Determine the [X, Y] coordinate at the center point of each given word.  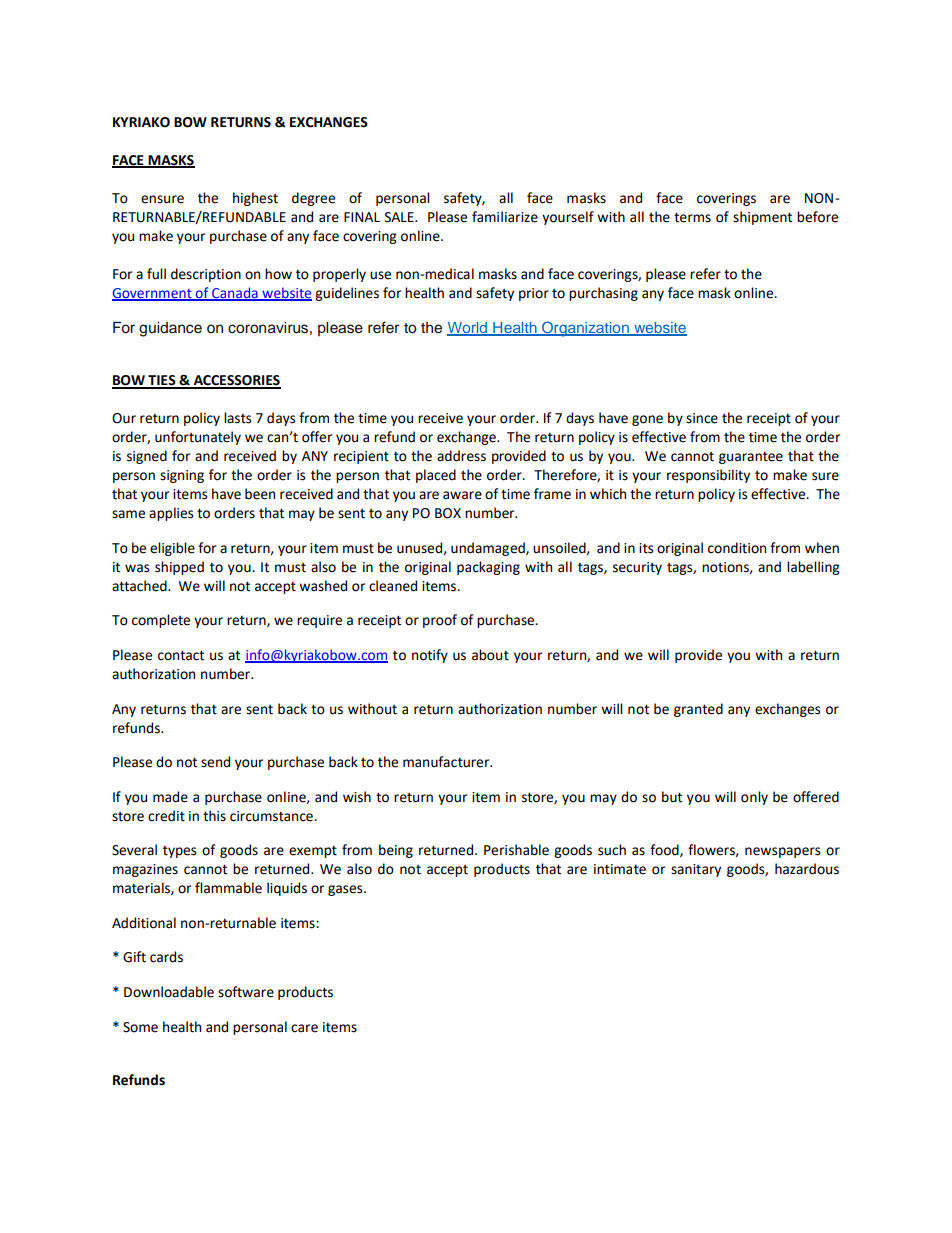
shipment [762, 218]
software [246, 992]
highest [255, 199]
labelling [813, 568]
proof [440, 621]
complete [161, 621]
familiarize [505, 217]
